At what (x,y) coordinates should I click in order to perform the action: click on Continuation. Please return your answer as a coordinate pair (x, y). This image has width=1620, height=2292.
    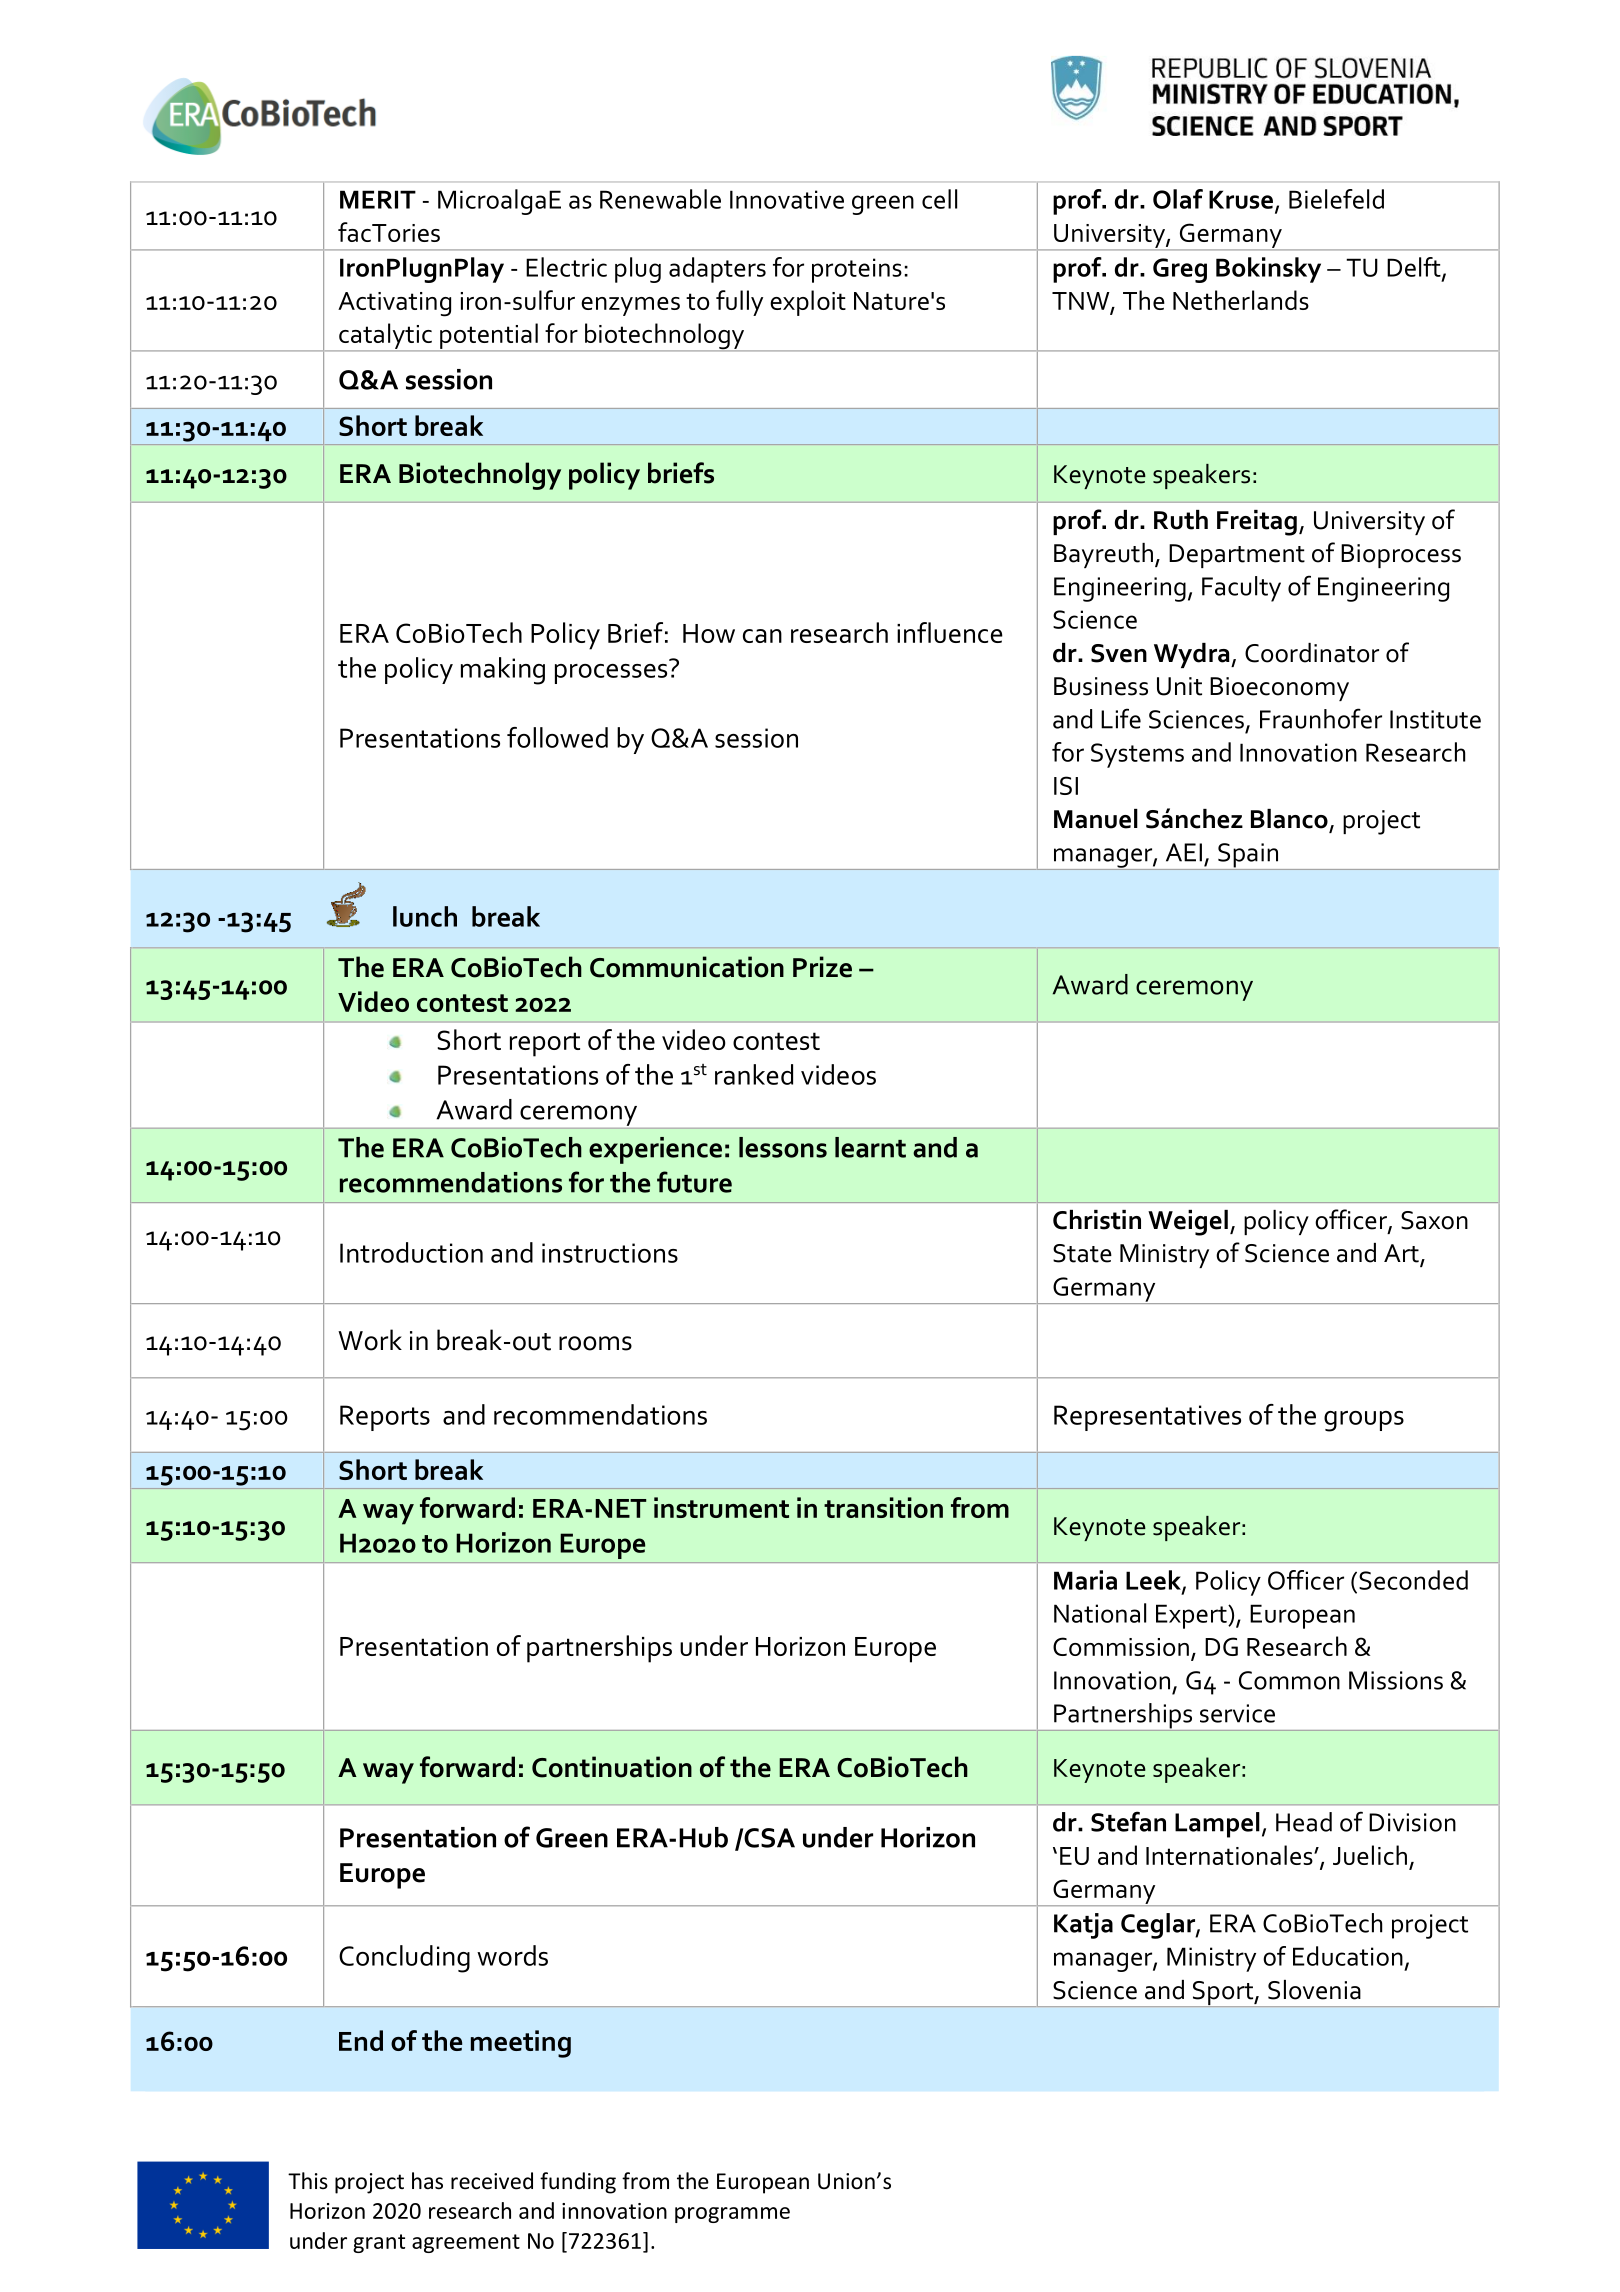
    Looking at the image, I should click on (612, 1767).
